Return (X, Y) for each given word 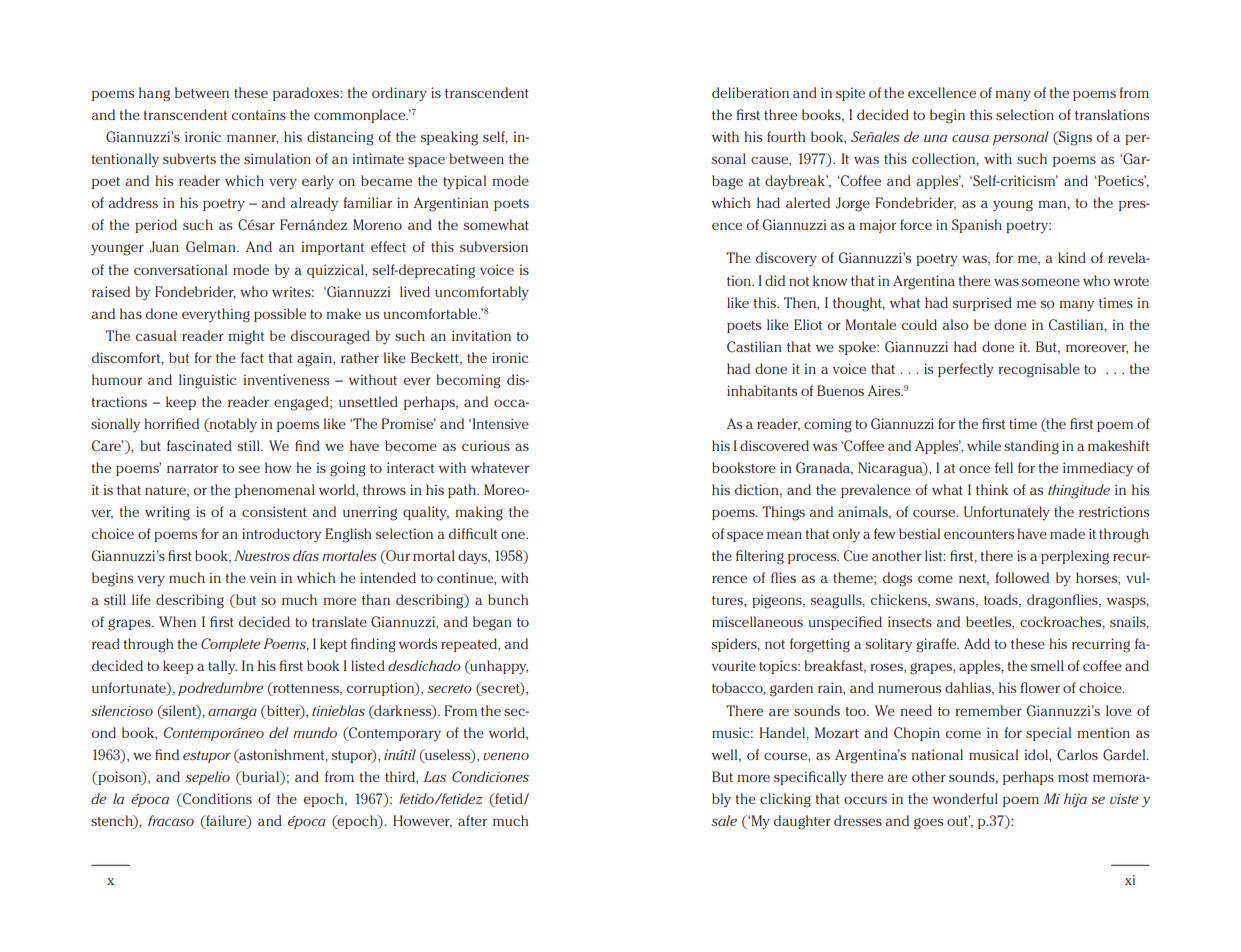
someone (1050, 282)
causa (970, 138)
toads (1002, 600)
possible (280, 315)
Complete (230, 645)
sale (724, 820)
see (249, 469)
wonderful (965, 798)
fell (1004, 467)
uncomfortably (482, 293)
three (780, 114)
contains (259, 114)
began (492, 623)
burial (260, 776)
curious (486, 445)
